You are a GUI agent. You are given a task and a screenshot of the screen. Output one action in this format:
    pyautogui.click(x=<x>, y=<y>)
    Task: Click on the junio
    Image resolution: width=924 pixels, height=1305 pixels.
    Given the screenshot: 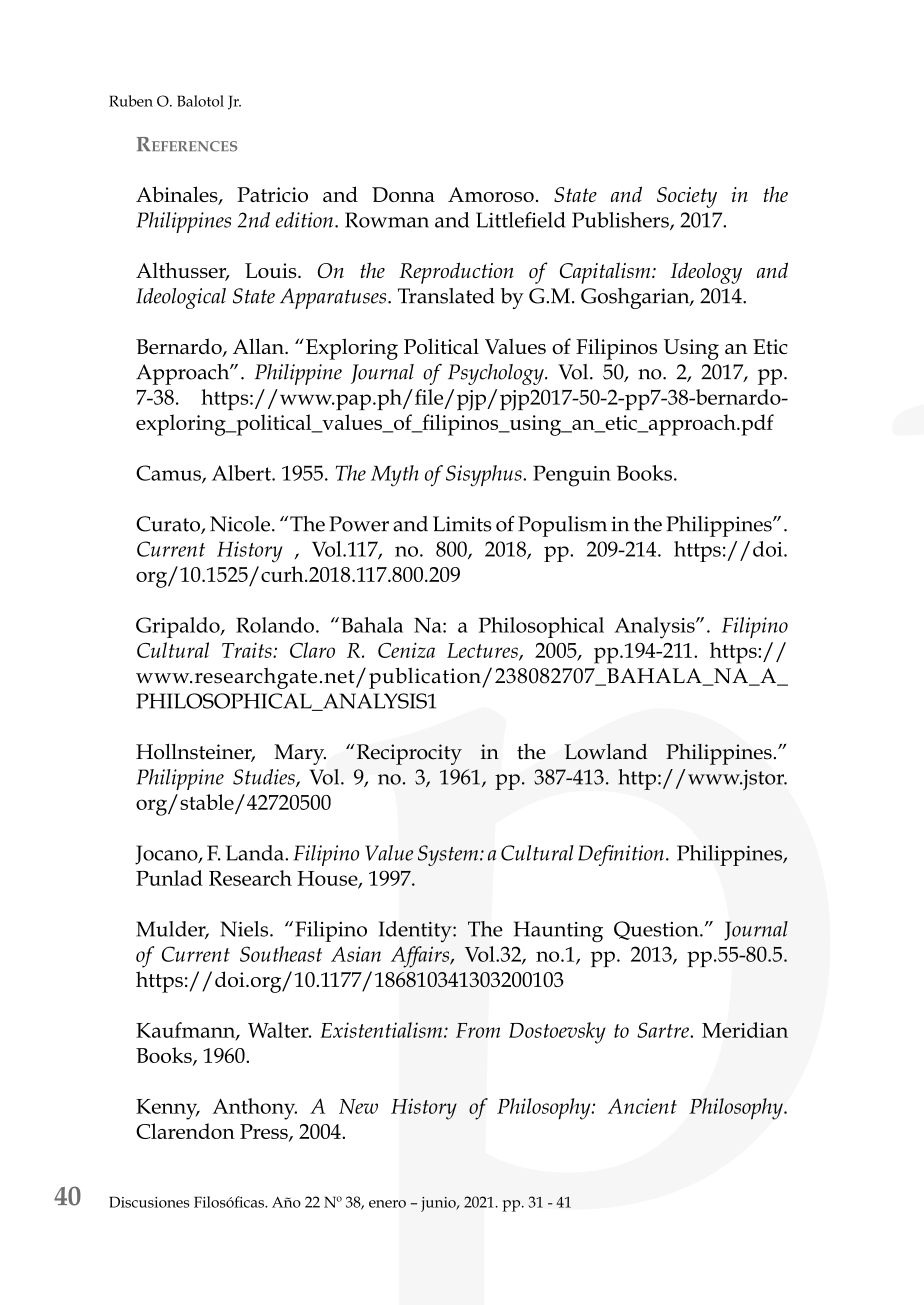 What is the action you would take?
    pyautogui.click(x=439, y=1204)
